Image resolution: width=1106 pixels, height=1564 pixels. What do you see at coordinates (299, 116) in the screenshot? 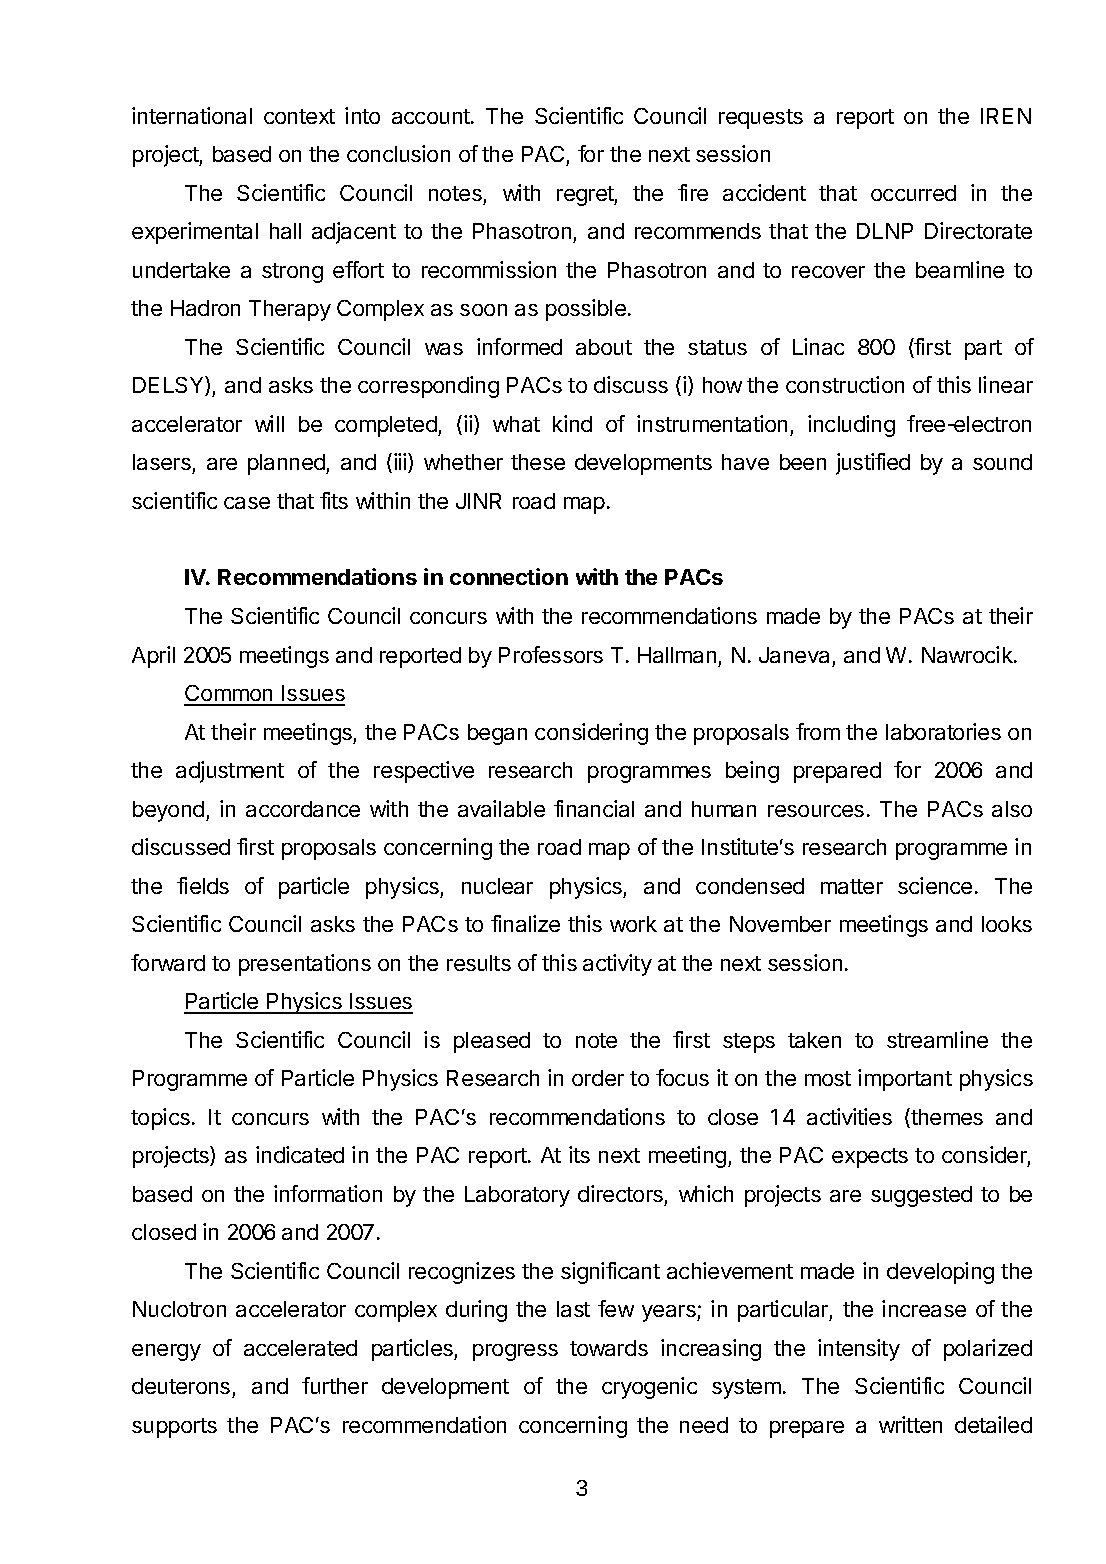
I see `context` at bounding box center [299, 116].
